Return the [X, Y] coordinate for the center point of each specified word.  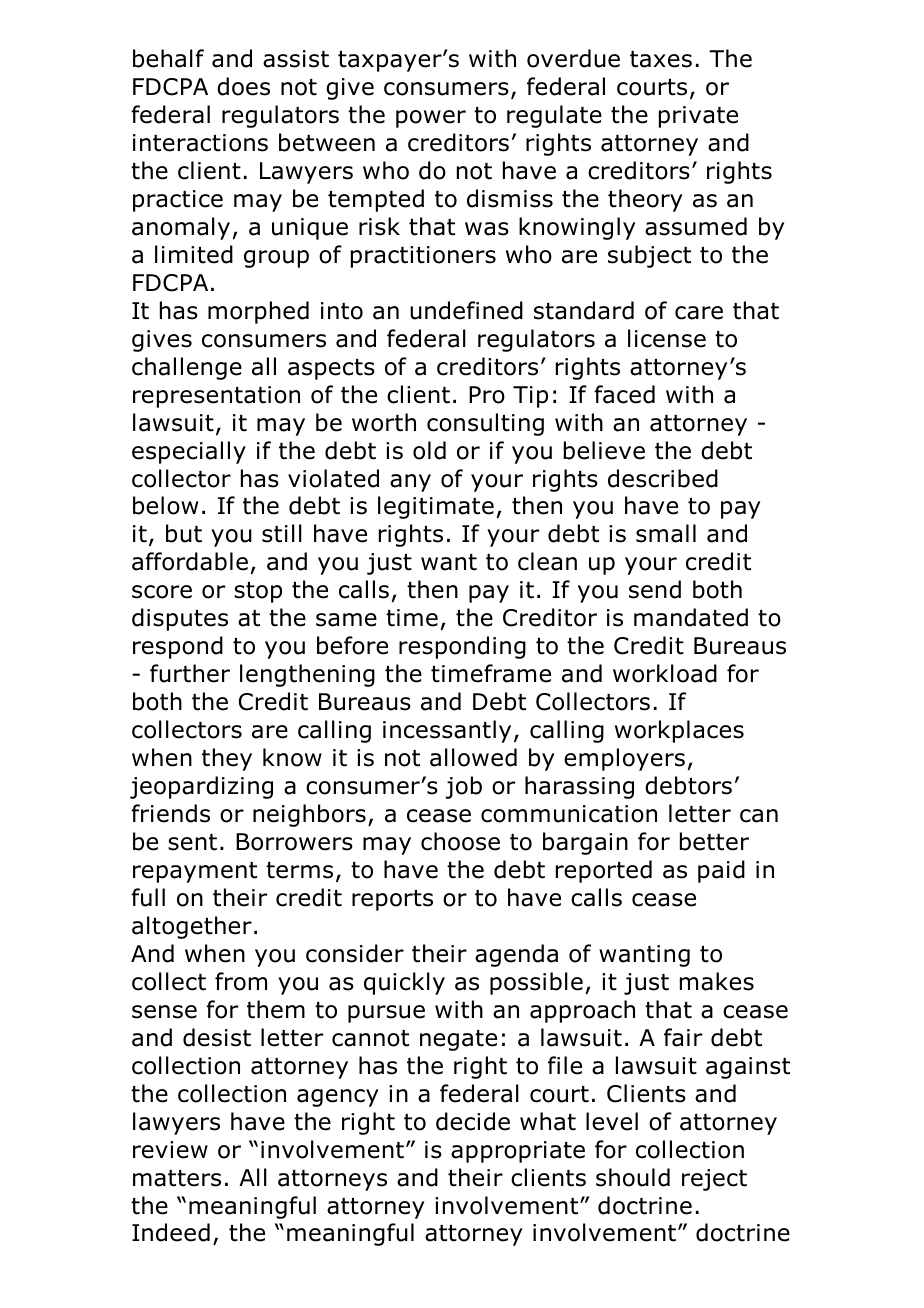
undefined [466, 310]
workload [665, 673]
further [190, 673]
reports [392, 900]
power [431, 119]
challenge [187, 368]
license [667, 338]
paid [721, 871]
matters [177, 1178]
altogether [192, 927]
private [698, 117]
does [243, 86]
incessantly [447, 731]
